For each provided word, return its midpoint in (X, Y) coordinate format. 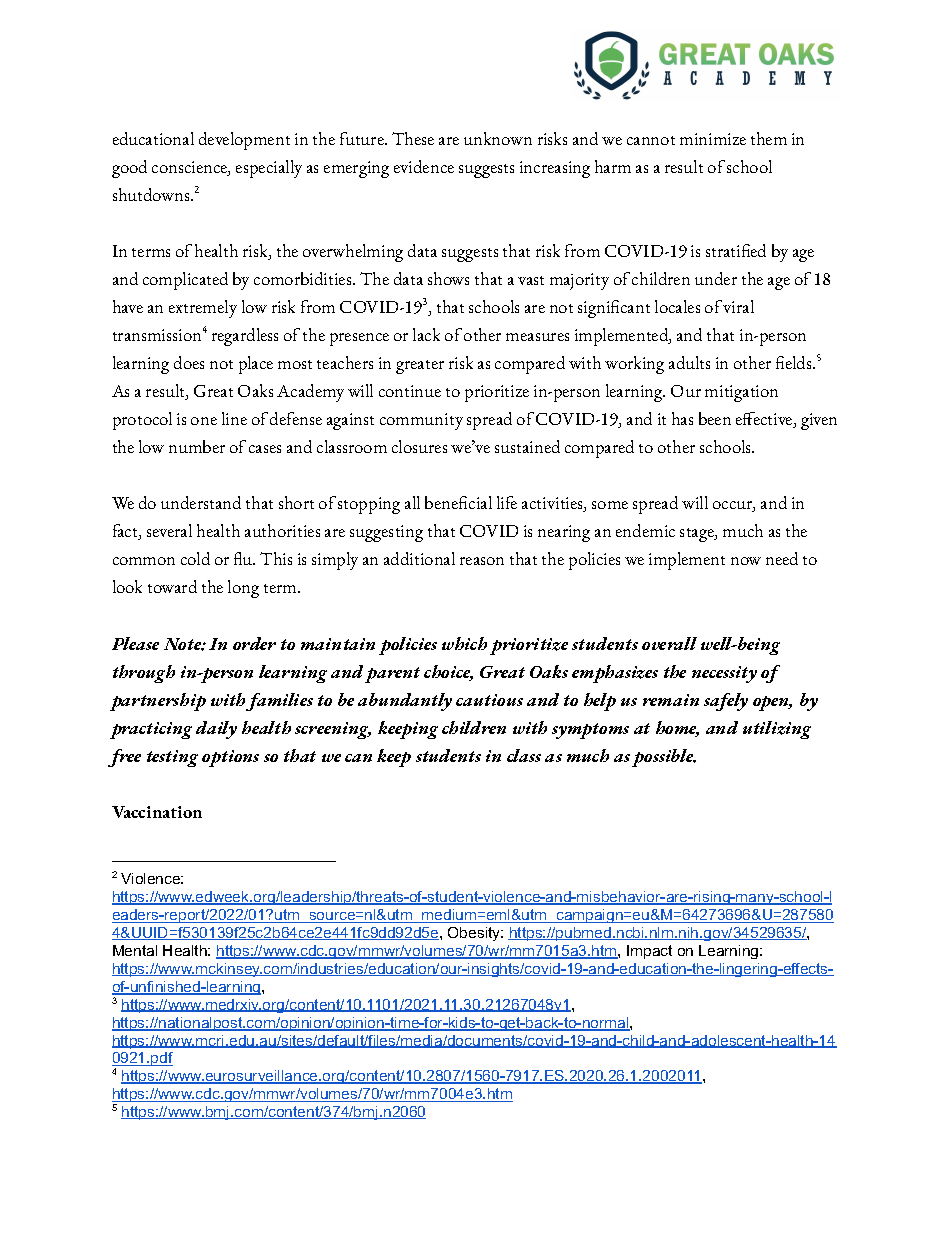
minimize (713, 139)
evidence (424, 166)
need (782, 558)
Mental (135, 950)
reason (482, 561)
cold (195, 558)
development (244, 141)
